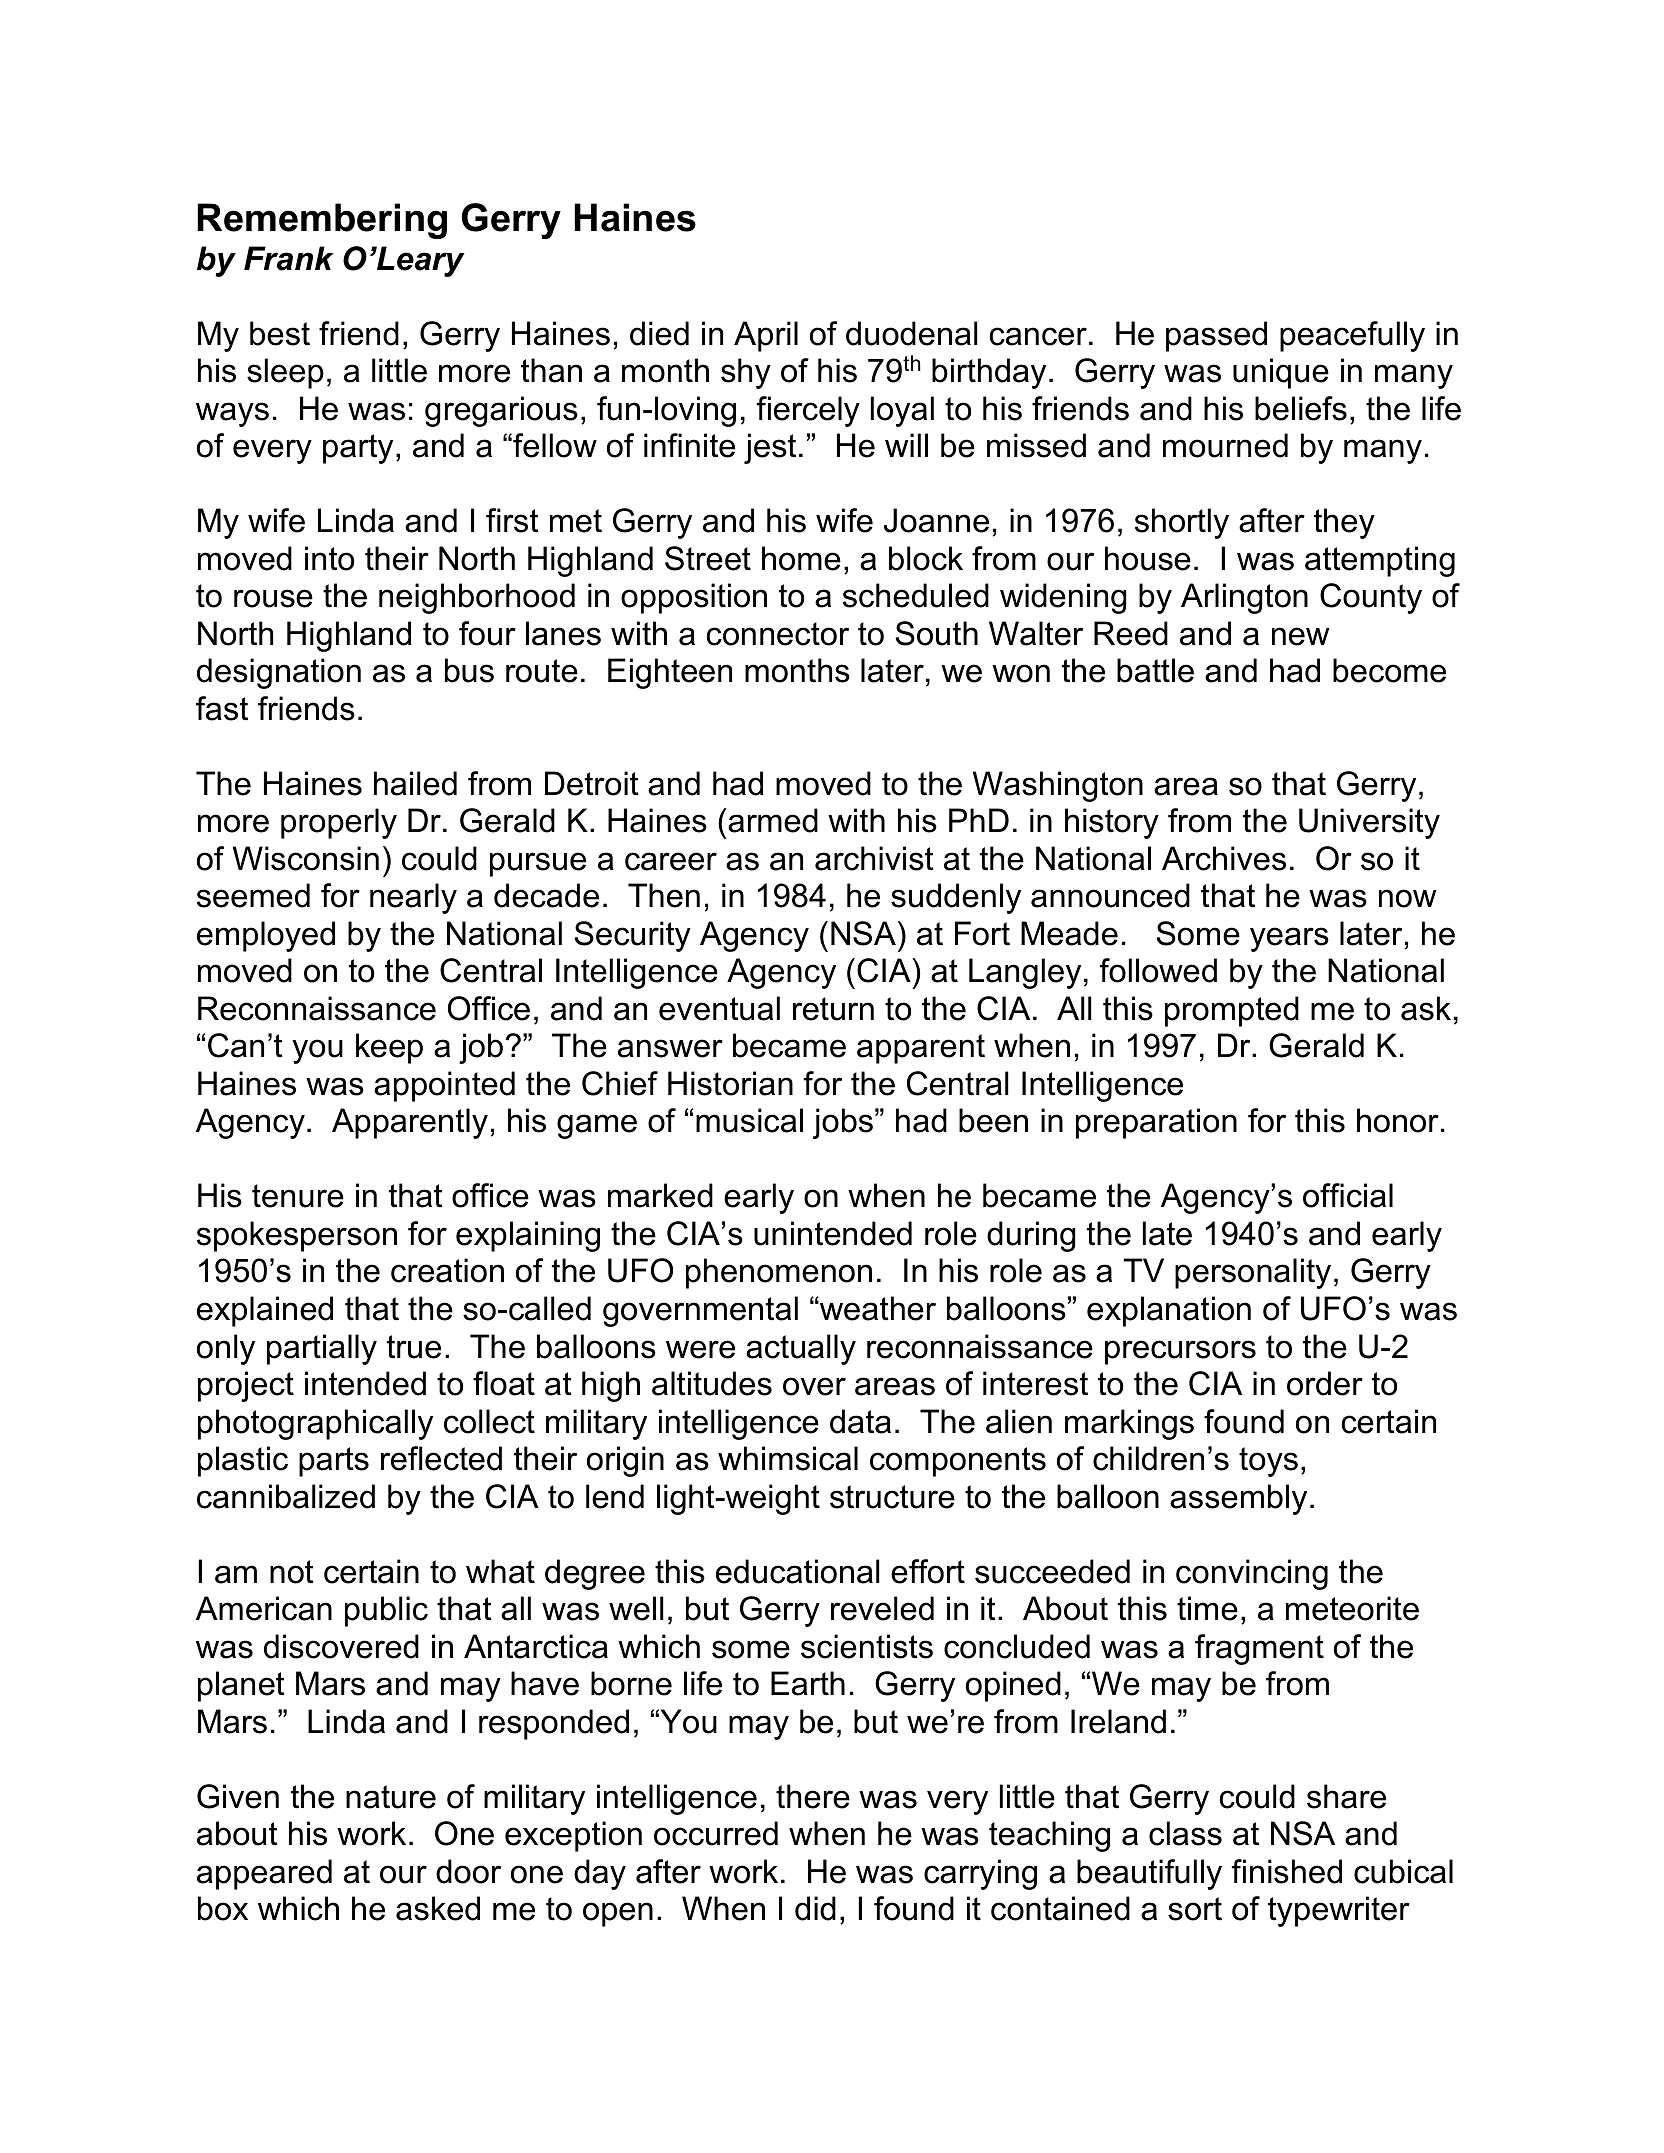 This document has height=2153, width=1664. I want to click on designation, so click(279, 673).
